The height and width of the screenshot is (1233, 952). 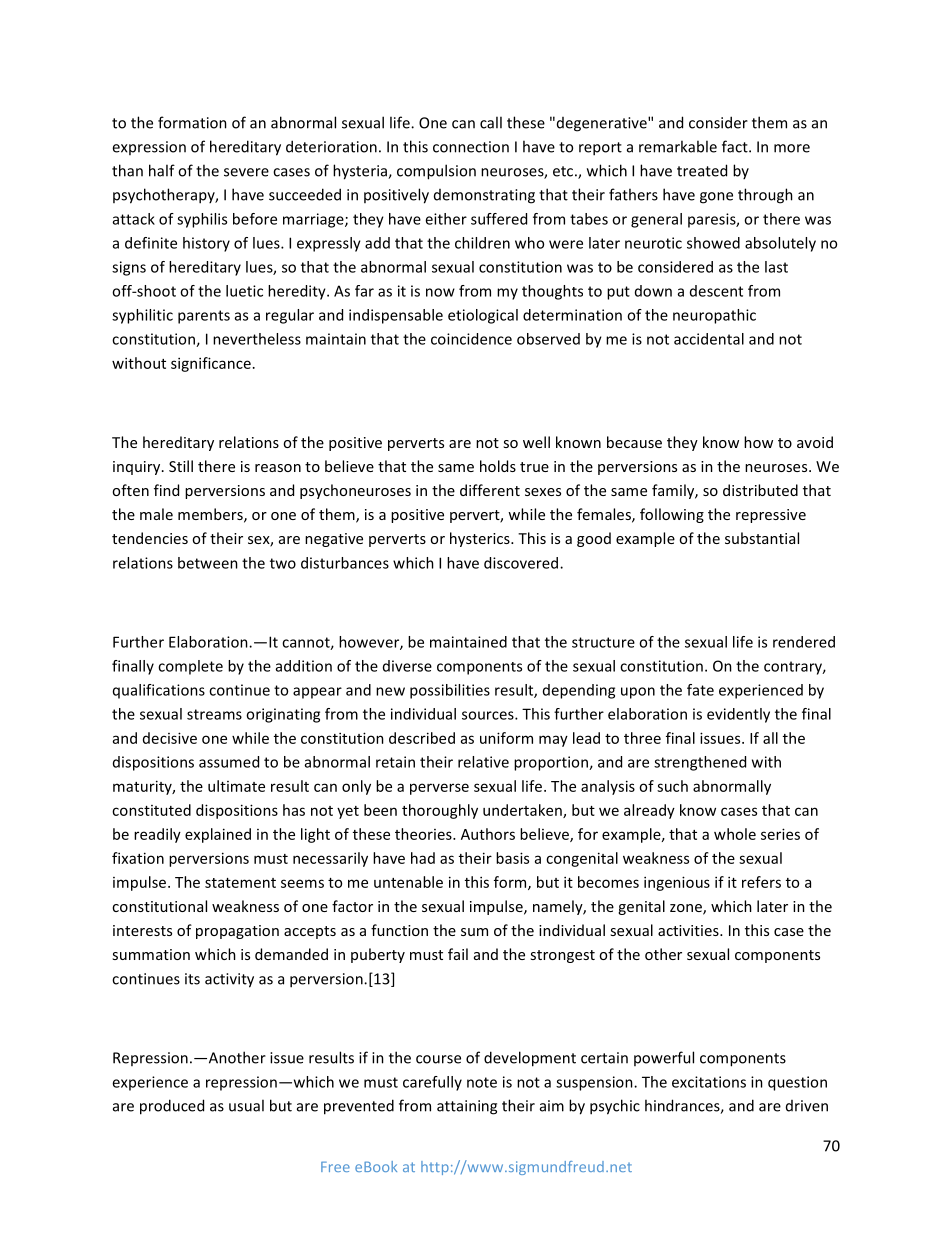 What do you see at coordinates (240, 883) in the screenshot?
I see `statement` at bounding box center [240, 883].
